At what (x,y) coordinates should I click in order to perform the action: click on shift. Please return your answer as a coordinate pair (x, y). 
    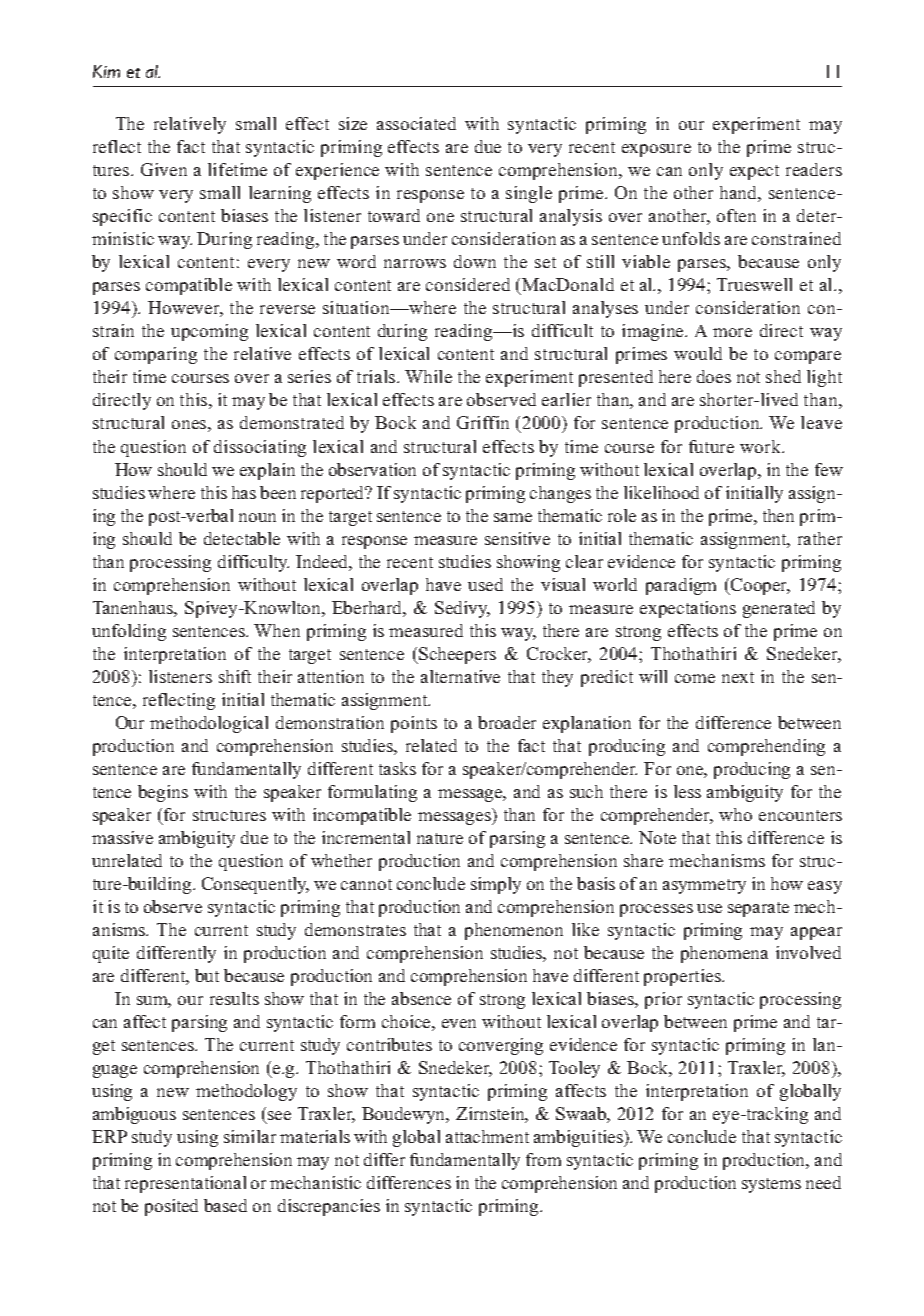
    Looking at the image, I should click on (235, 676).
